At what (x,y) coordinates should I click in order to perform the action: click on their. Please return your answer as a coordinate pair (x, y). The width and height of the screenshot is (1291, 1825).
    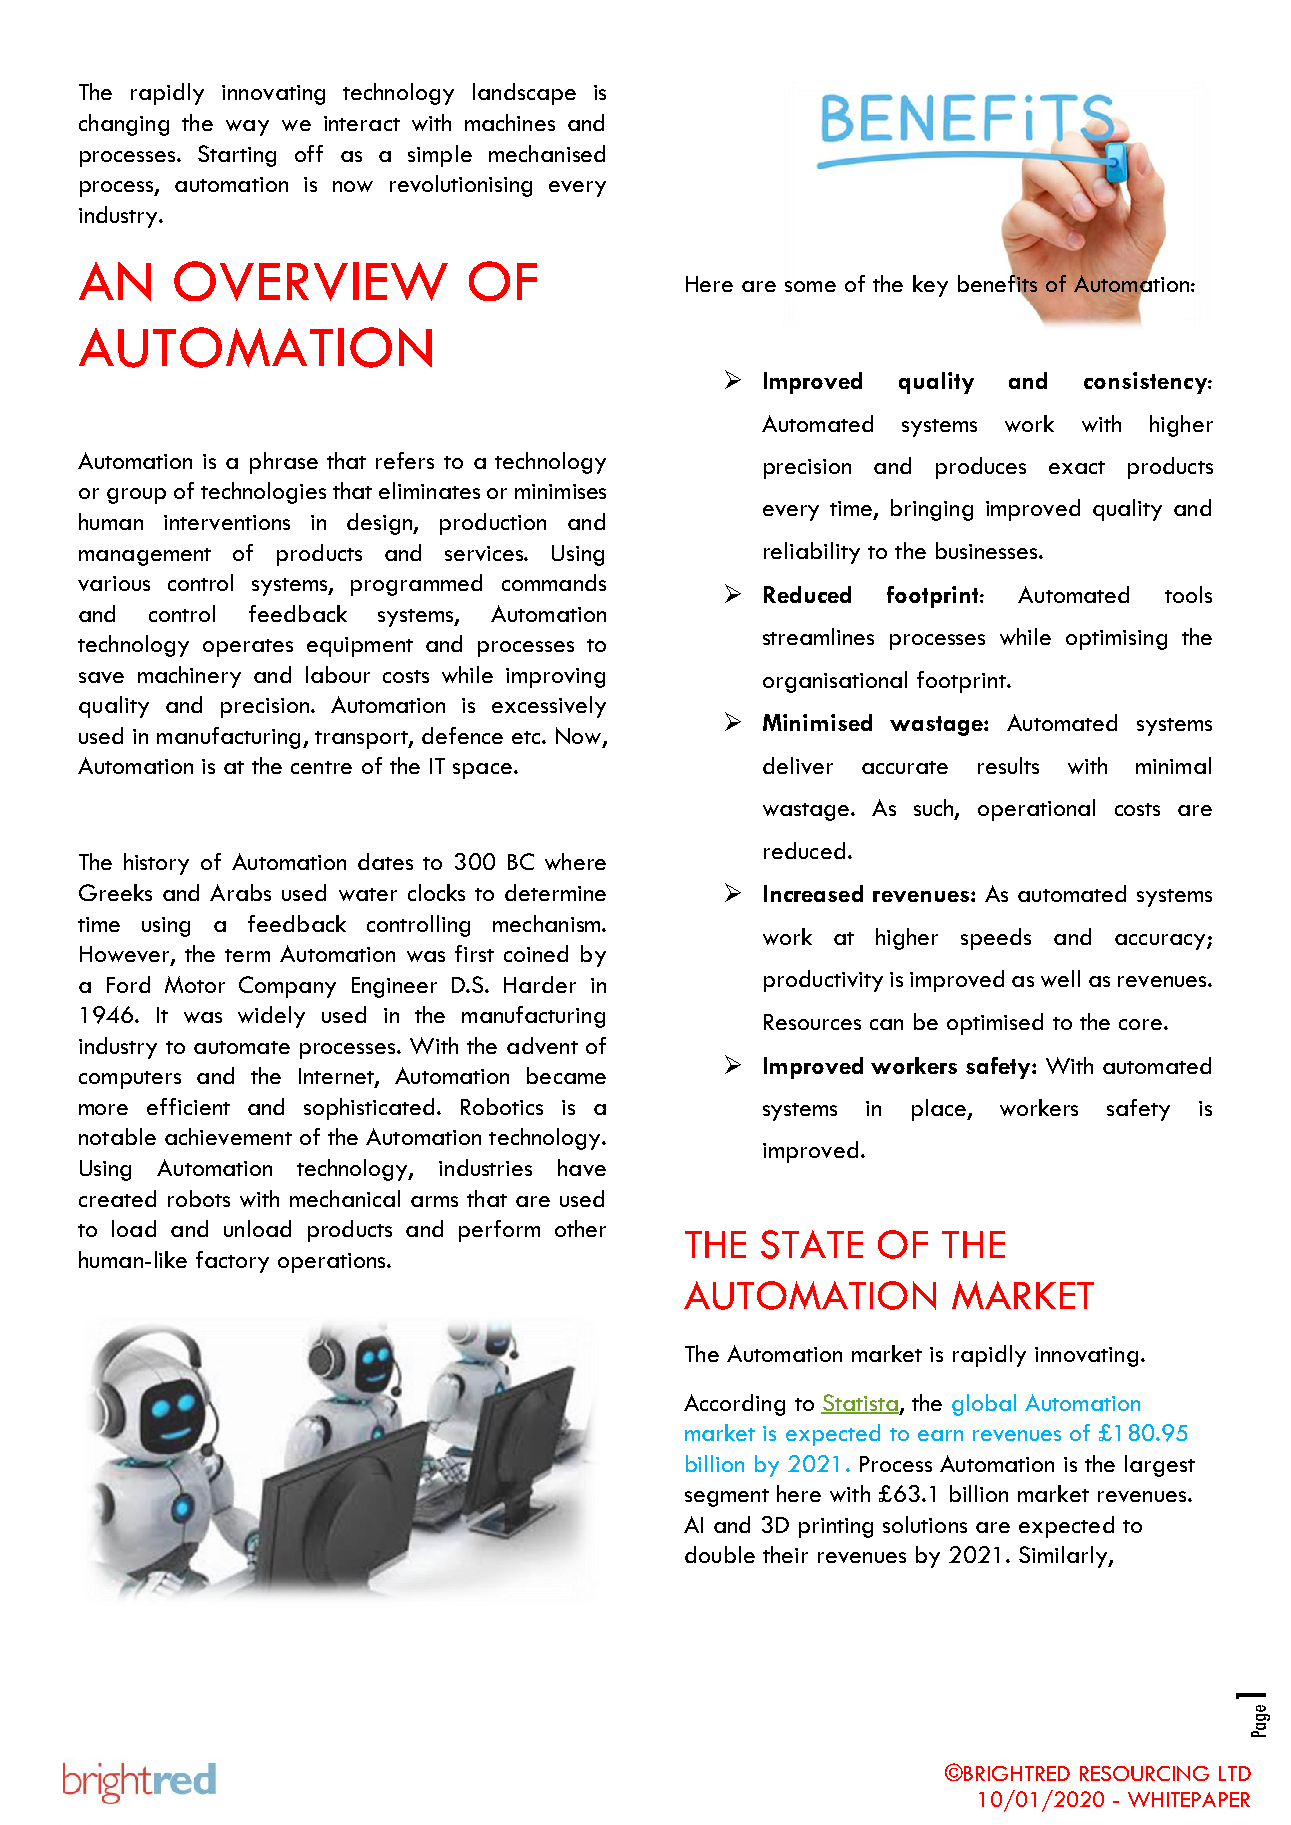
    Looking at the image, I should click on (785, 1554).
